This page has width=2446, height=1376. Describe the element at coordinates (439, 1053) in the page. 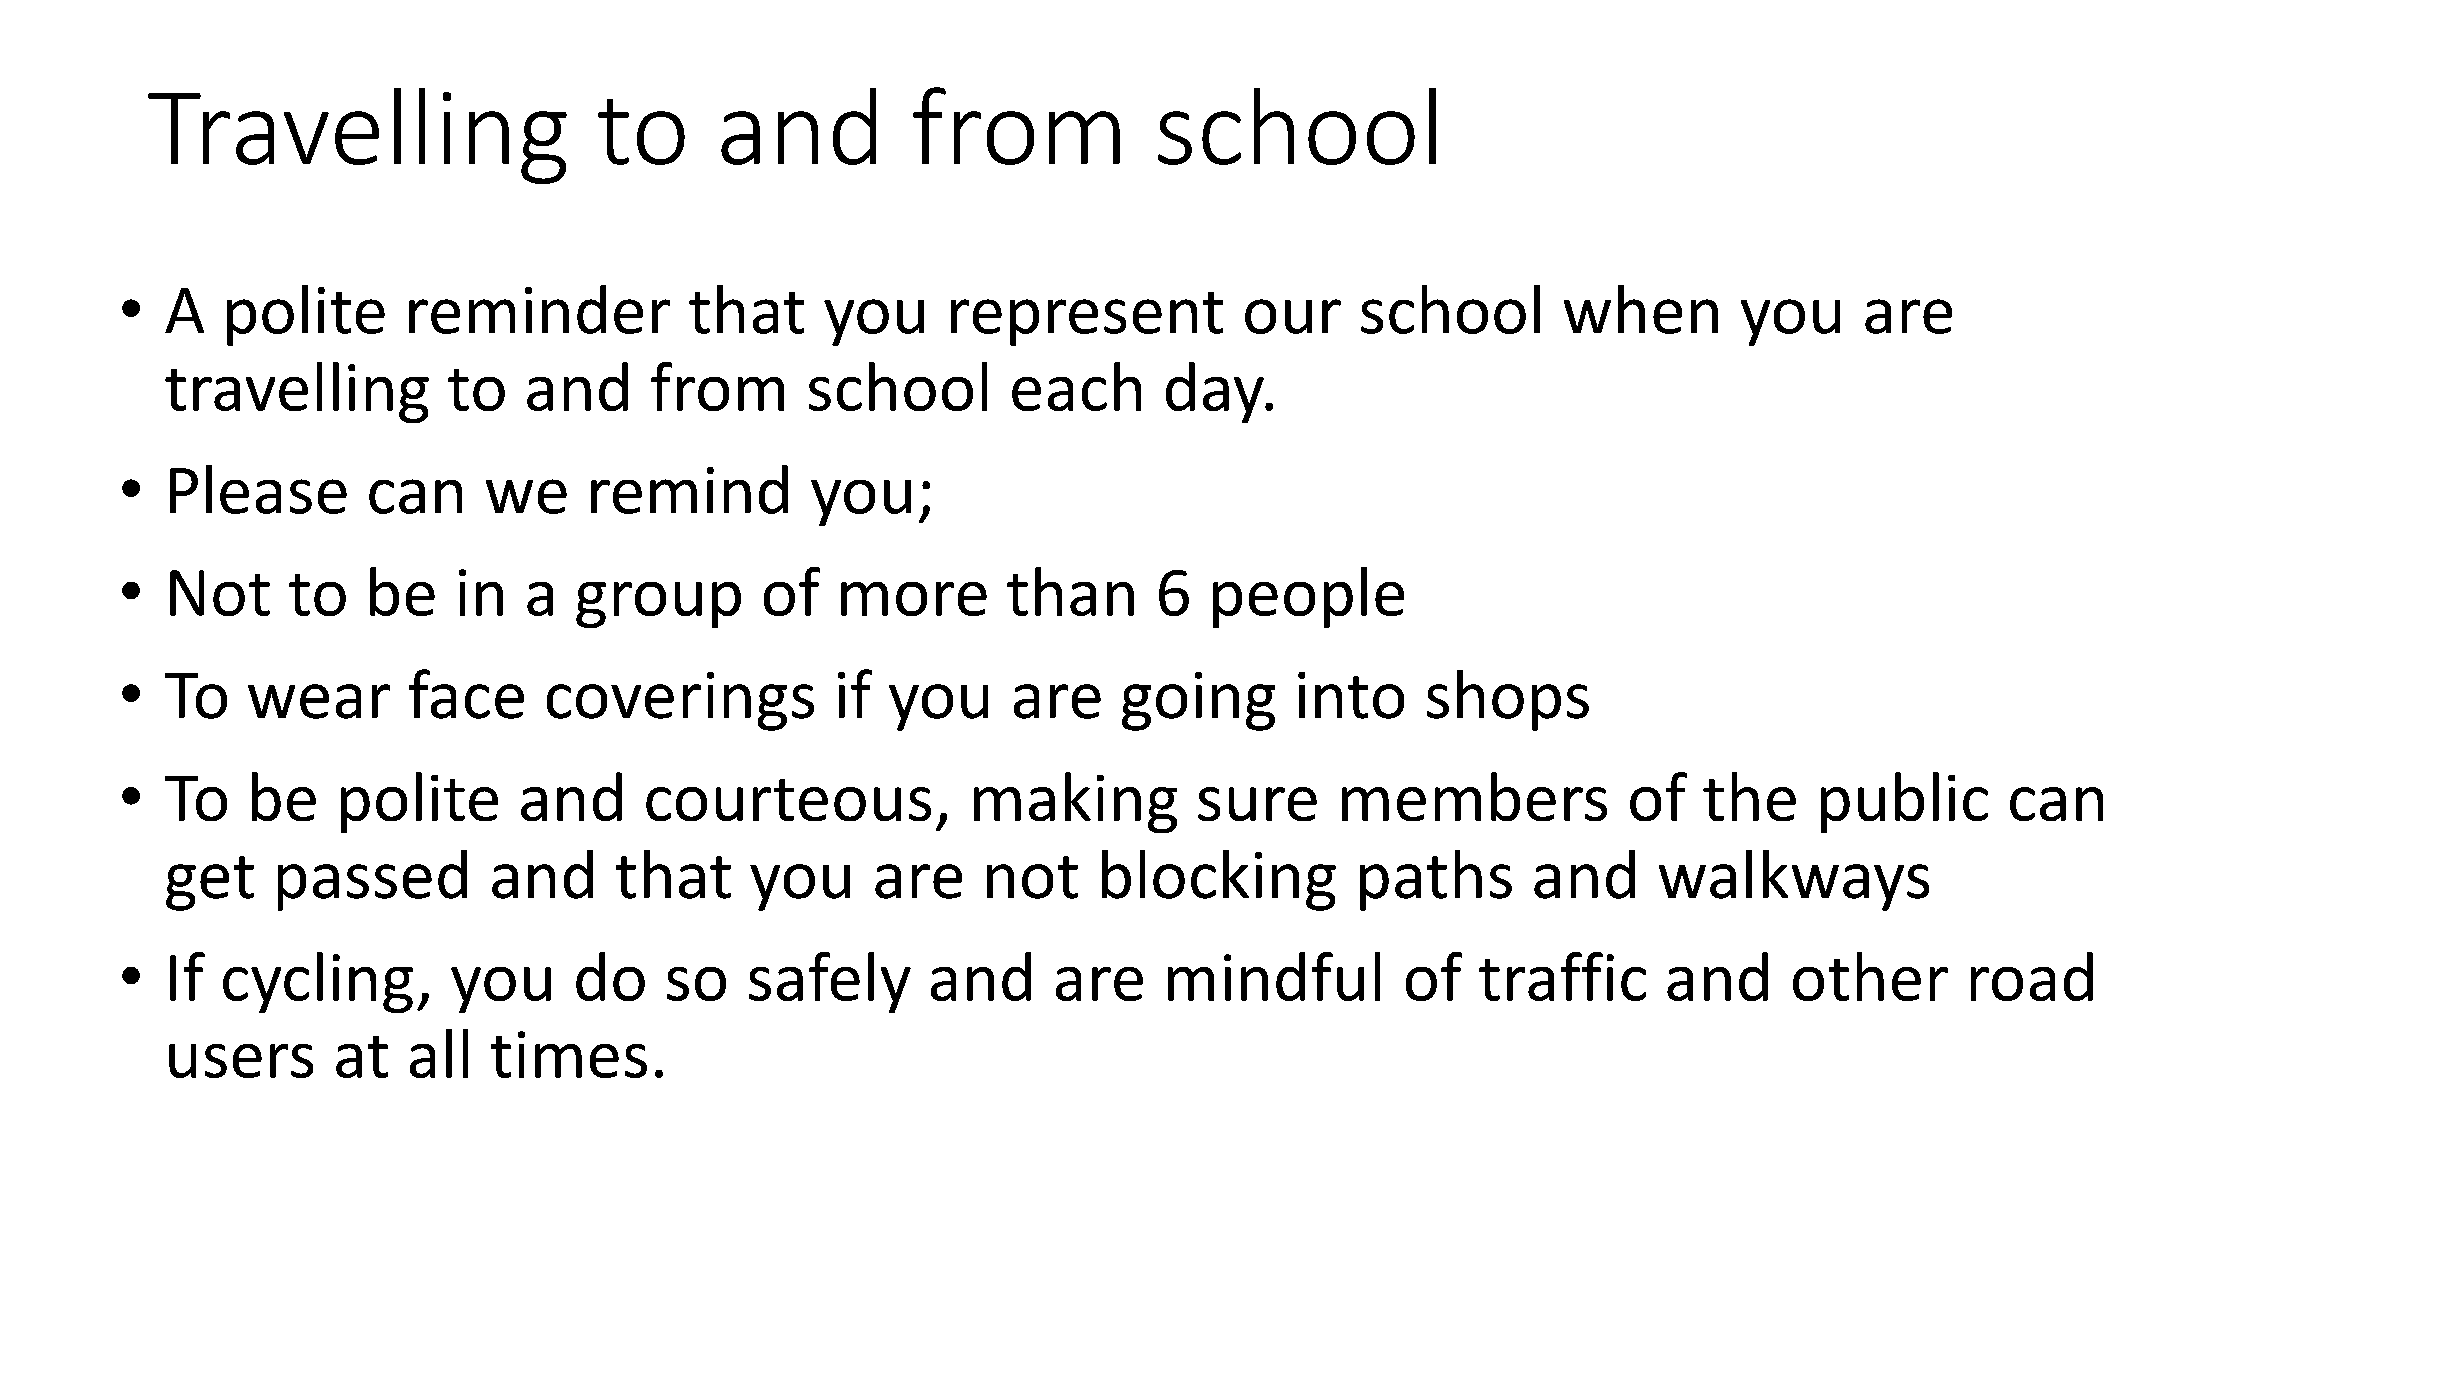

I see `all` at that location.
